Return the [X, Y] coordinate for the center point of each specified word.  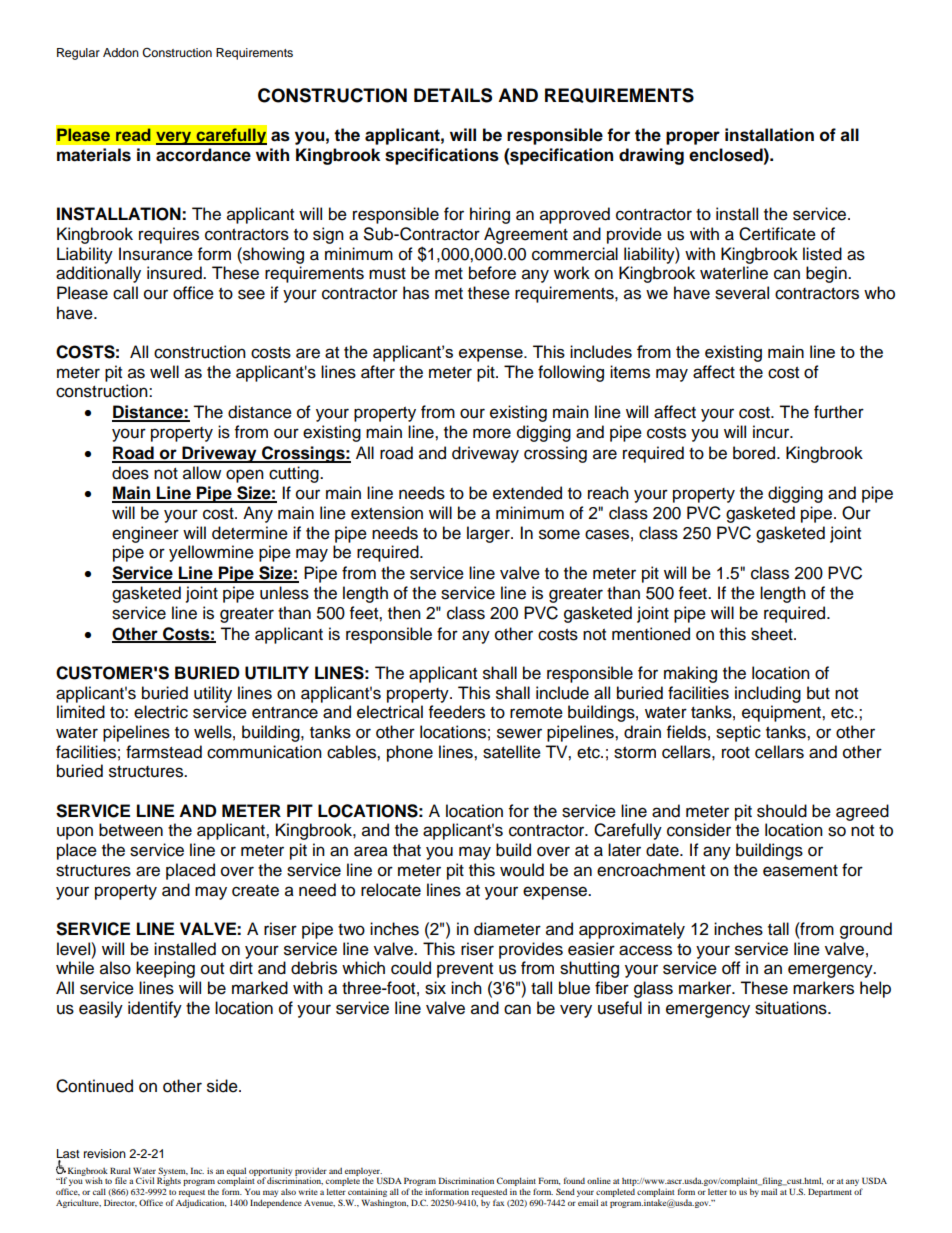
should [782, 811]
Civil [145, 1180]
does [130, 473]
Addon [121, 52]
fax [499, 1202]
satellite [512, 752]
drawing [651, 156]
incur [772, 432]
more [492, 433]
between [131, 830]
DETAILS [453, 95]
